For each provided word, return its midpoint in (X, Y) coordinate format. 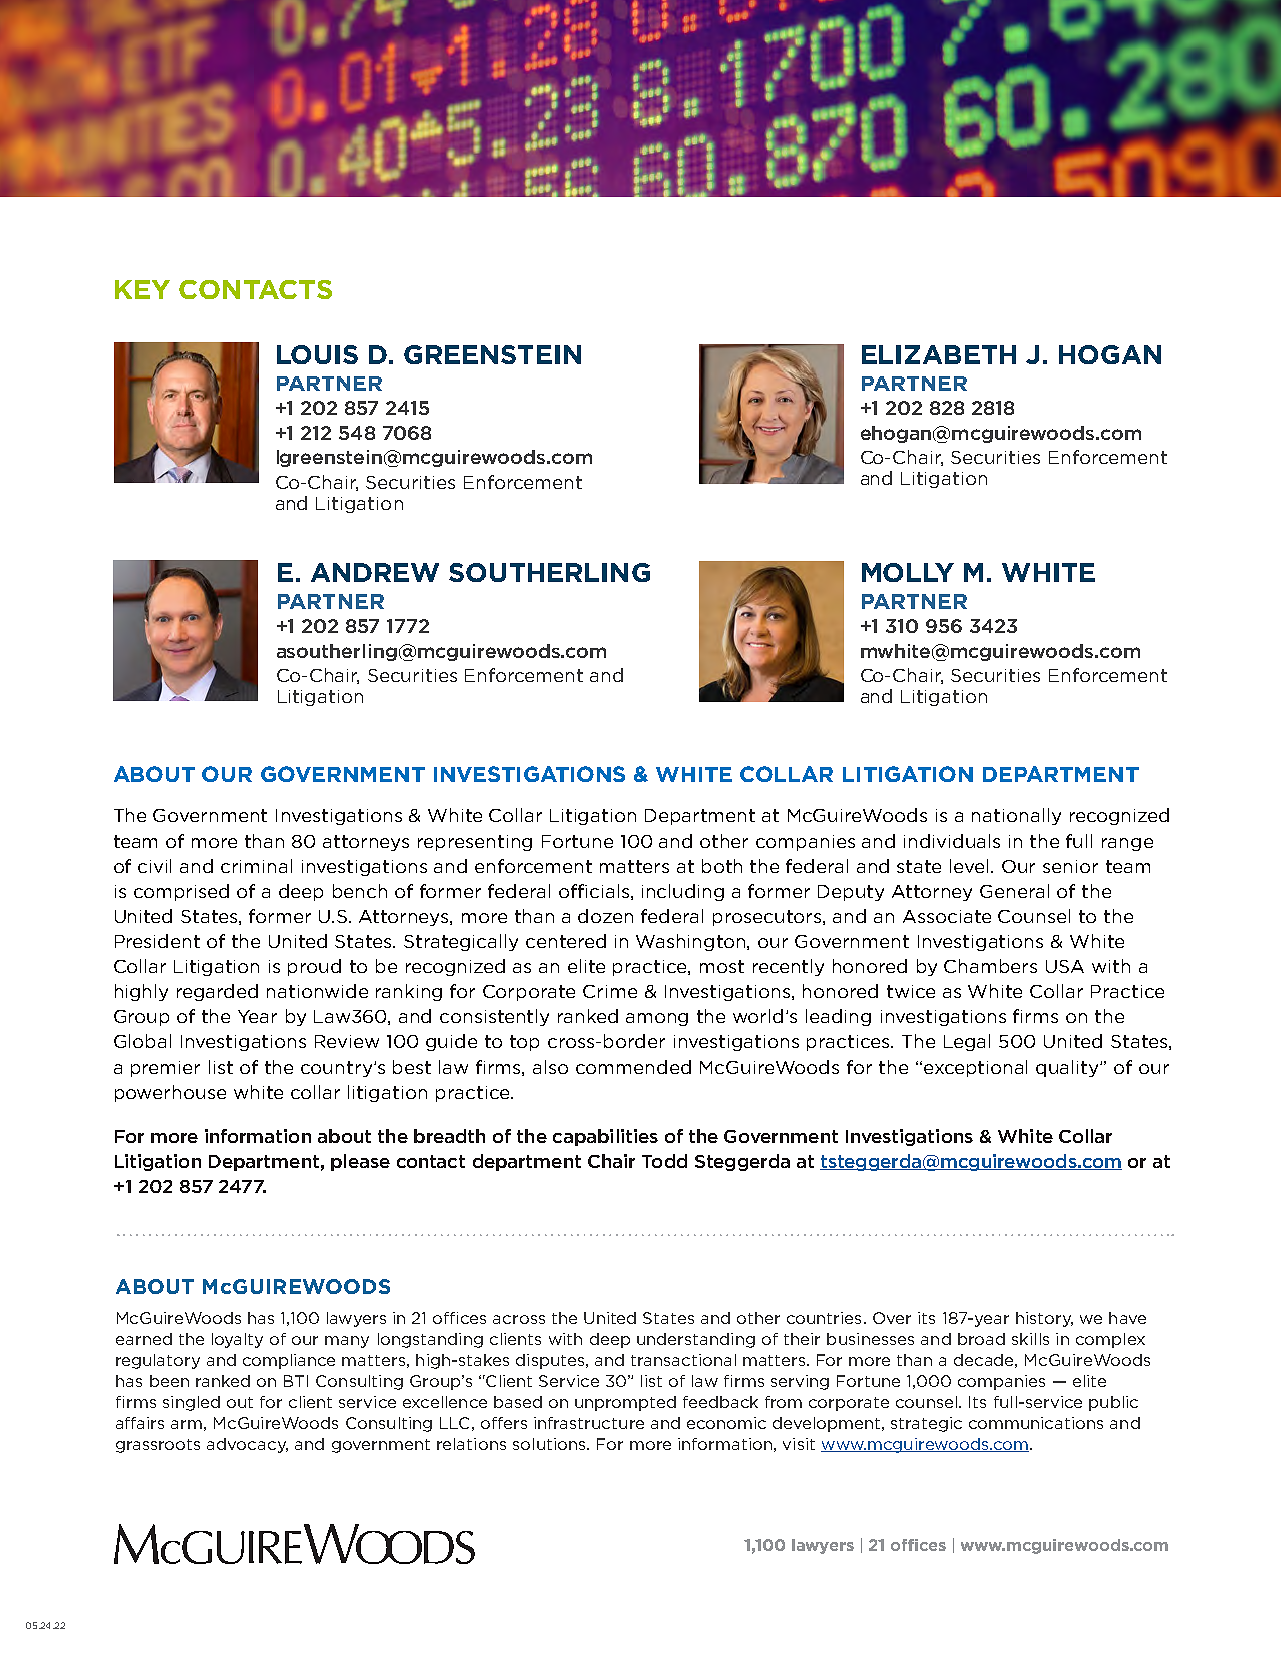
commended (633, 1067)
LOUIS (317, 354)
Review (347, 1041)
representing (475, 843)
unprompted (625, 1403)
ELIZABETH (939, 354)
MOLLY (908, 572)
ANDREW (375, 572)
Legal (967, 1042)
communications (1036, 1423)
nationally (1016, 816)
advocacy (247, 1445)
